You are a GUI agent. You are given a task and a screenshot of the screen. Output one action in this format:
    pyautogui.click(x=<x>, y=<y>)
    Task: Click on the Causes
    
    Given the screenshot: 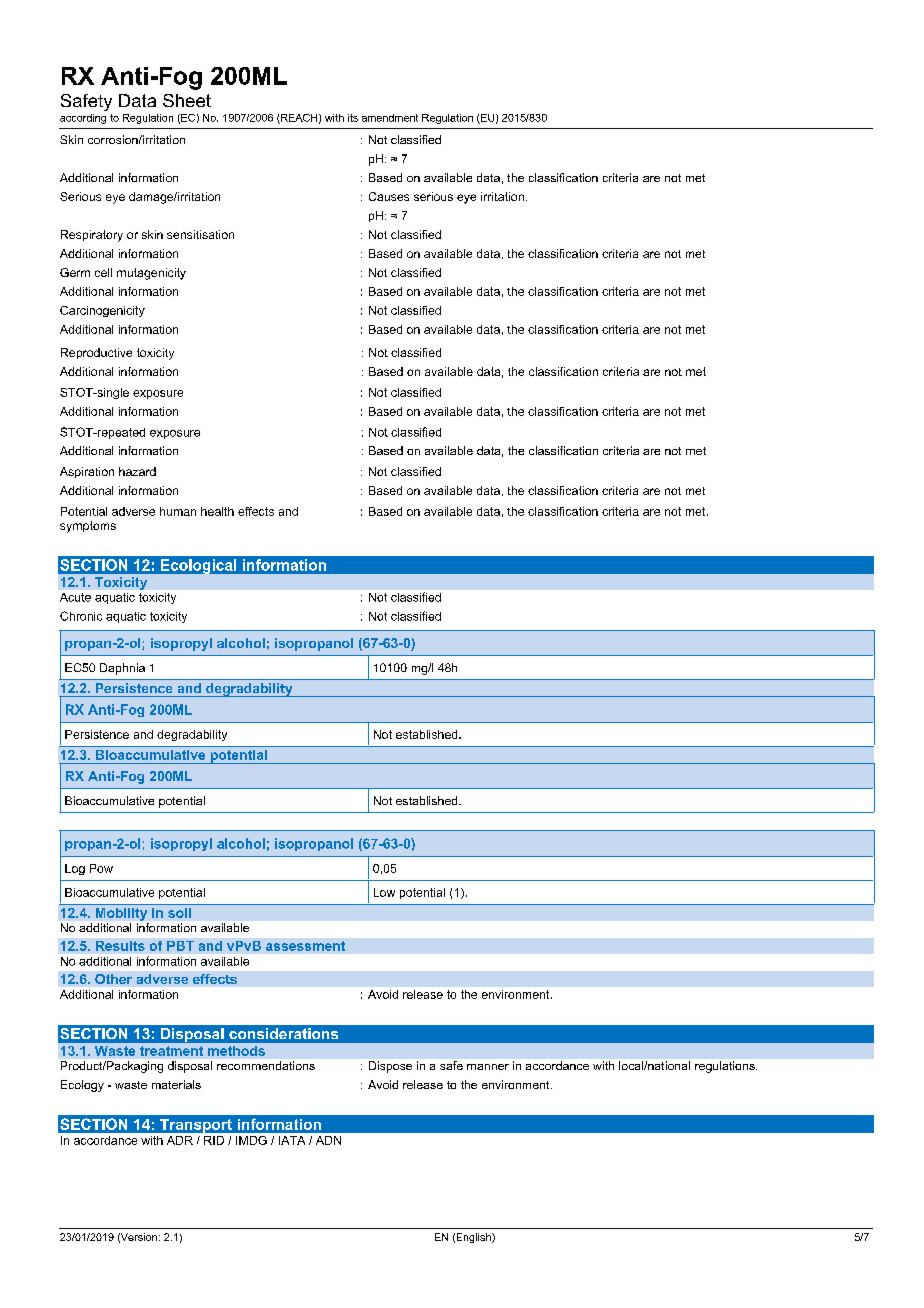 What is the action you would take?
    pyautogui.click(x=389, y=196)
